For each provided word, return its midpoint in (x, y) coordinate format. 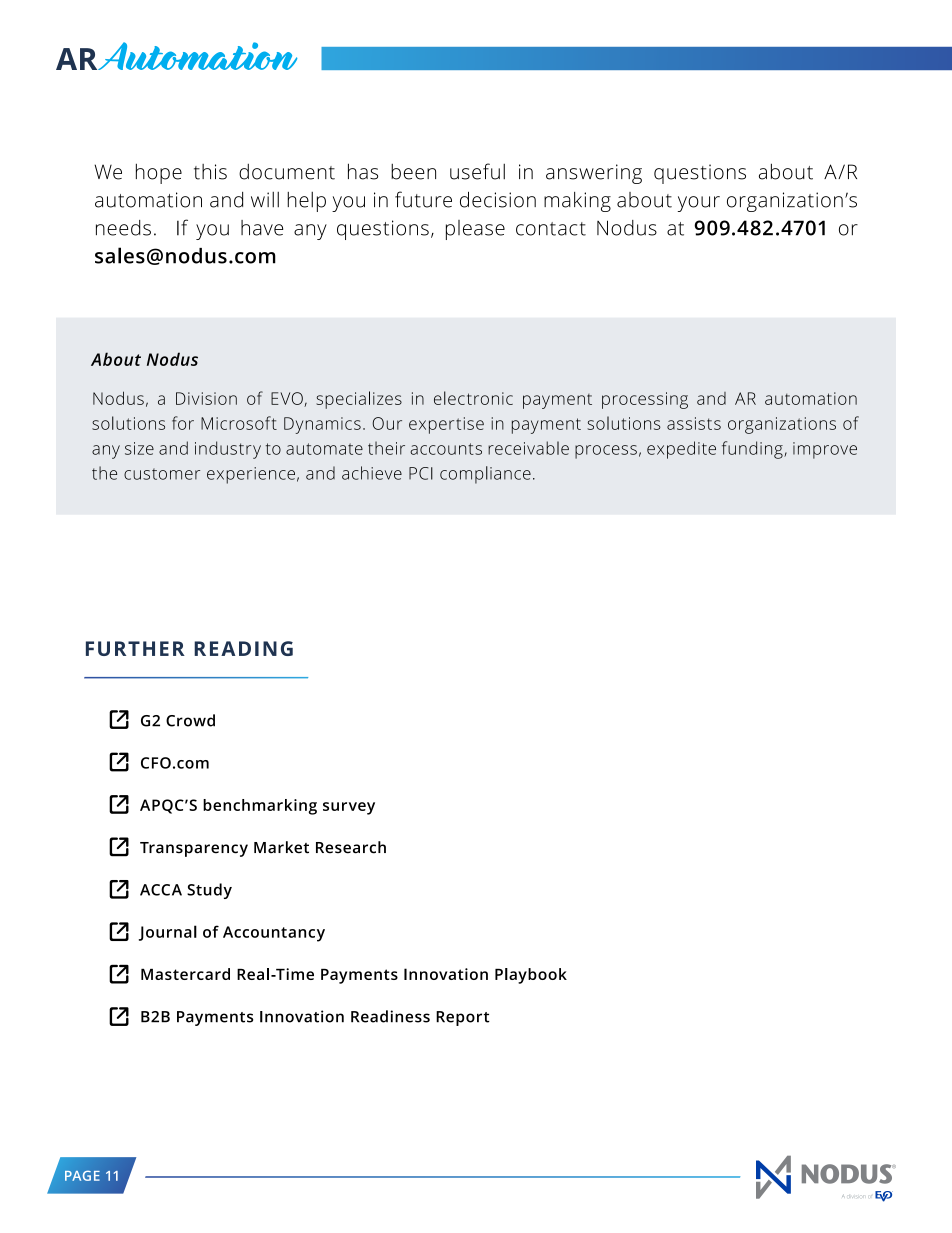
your (699, 204)
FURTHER (135, 648)
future (423, 199)
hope (159, 173)
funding (753, 450)
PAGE (82, 1176)
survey (349, 808)
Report (463, 1018)
